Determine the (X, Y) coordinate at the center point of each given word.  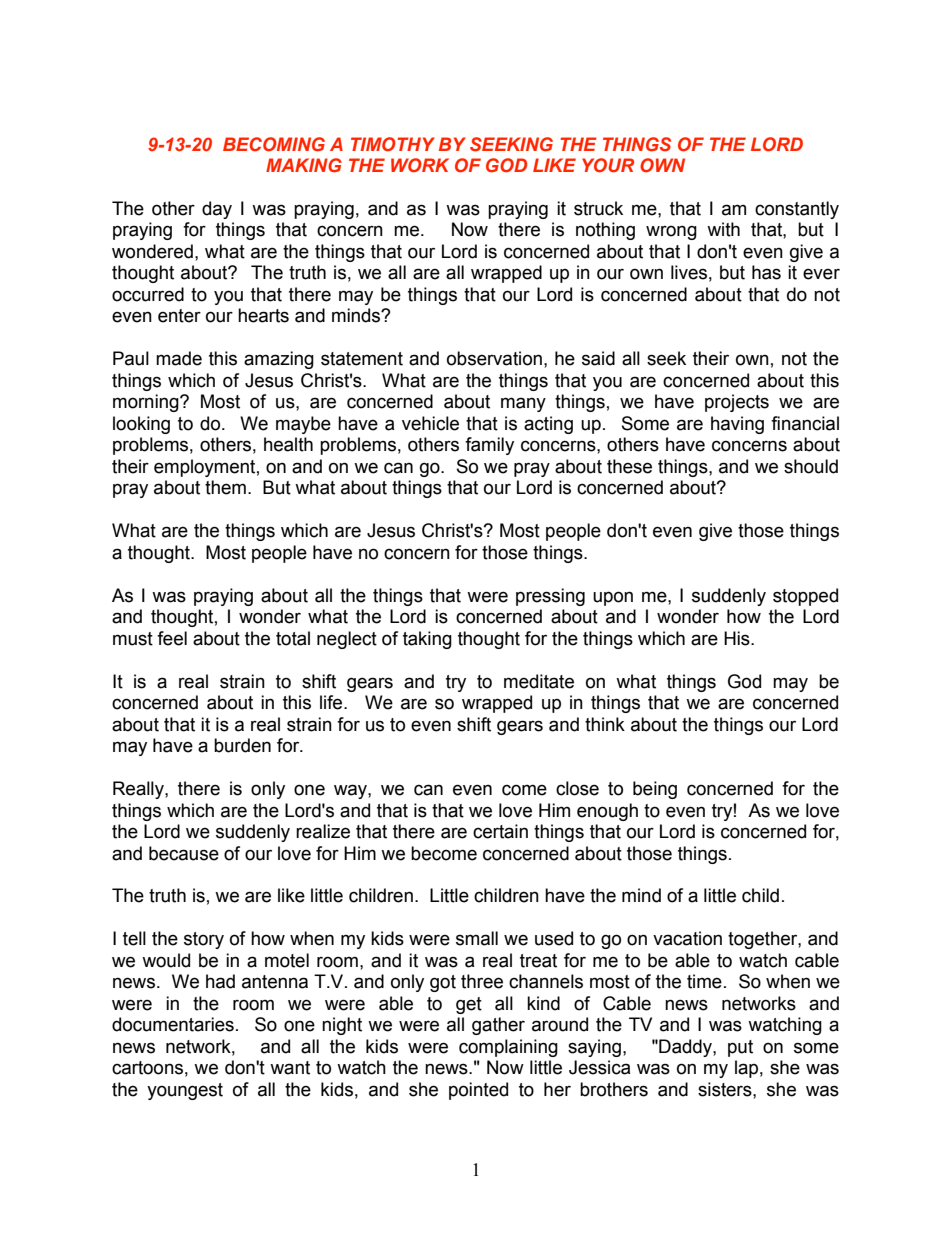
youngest (185, 1091)
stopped (805, 597)
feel (172, 638)
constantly (797, 210)
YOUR (608, 165)
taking (427, 640)
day (217, 210)
